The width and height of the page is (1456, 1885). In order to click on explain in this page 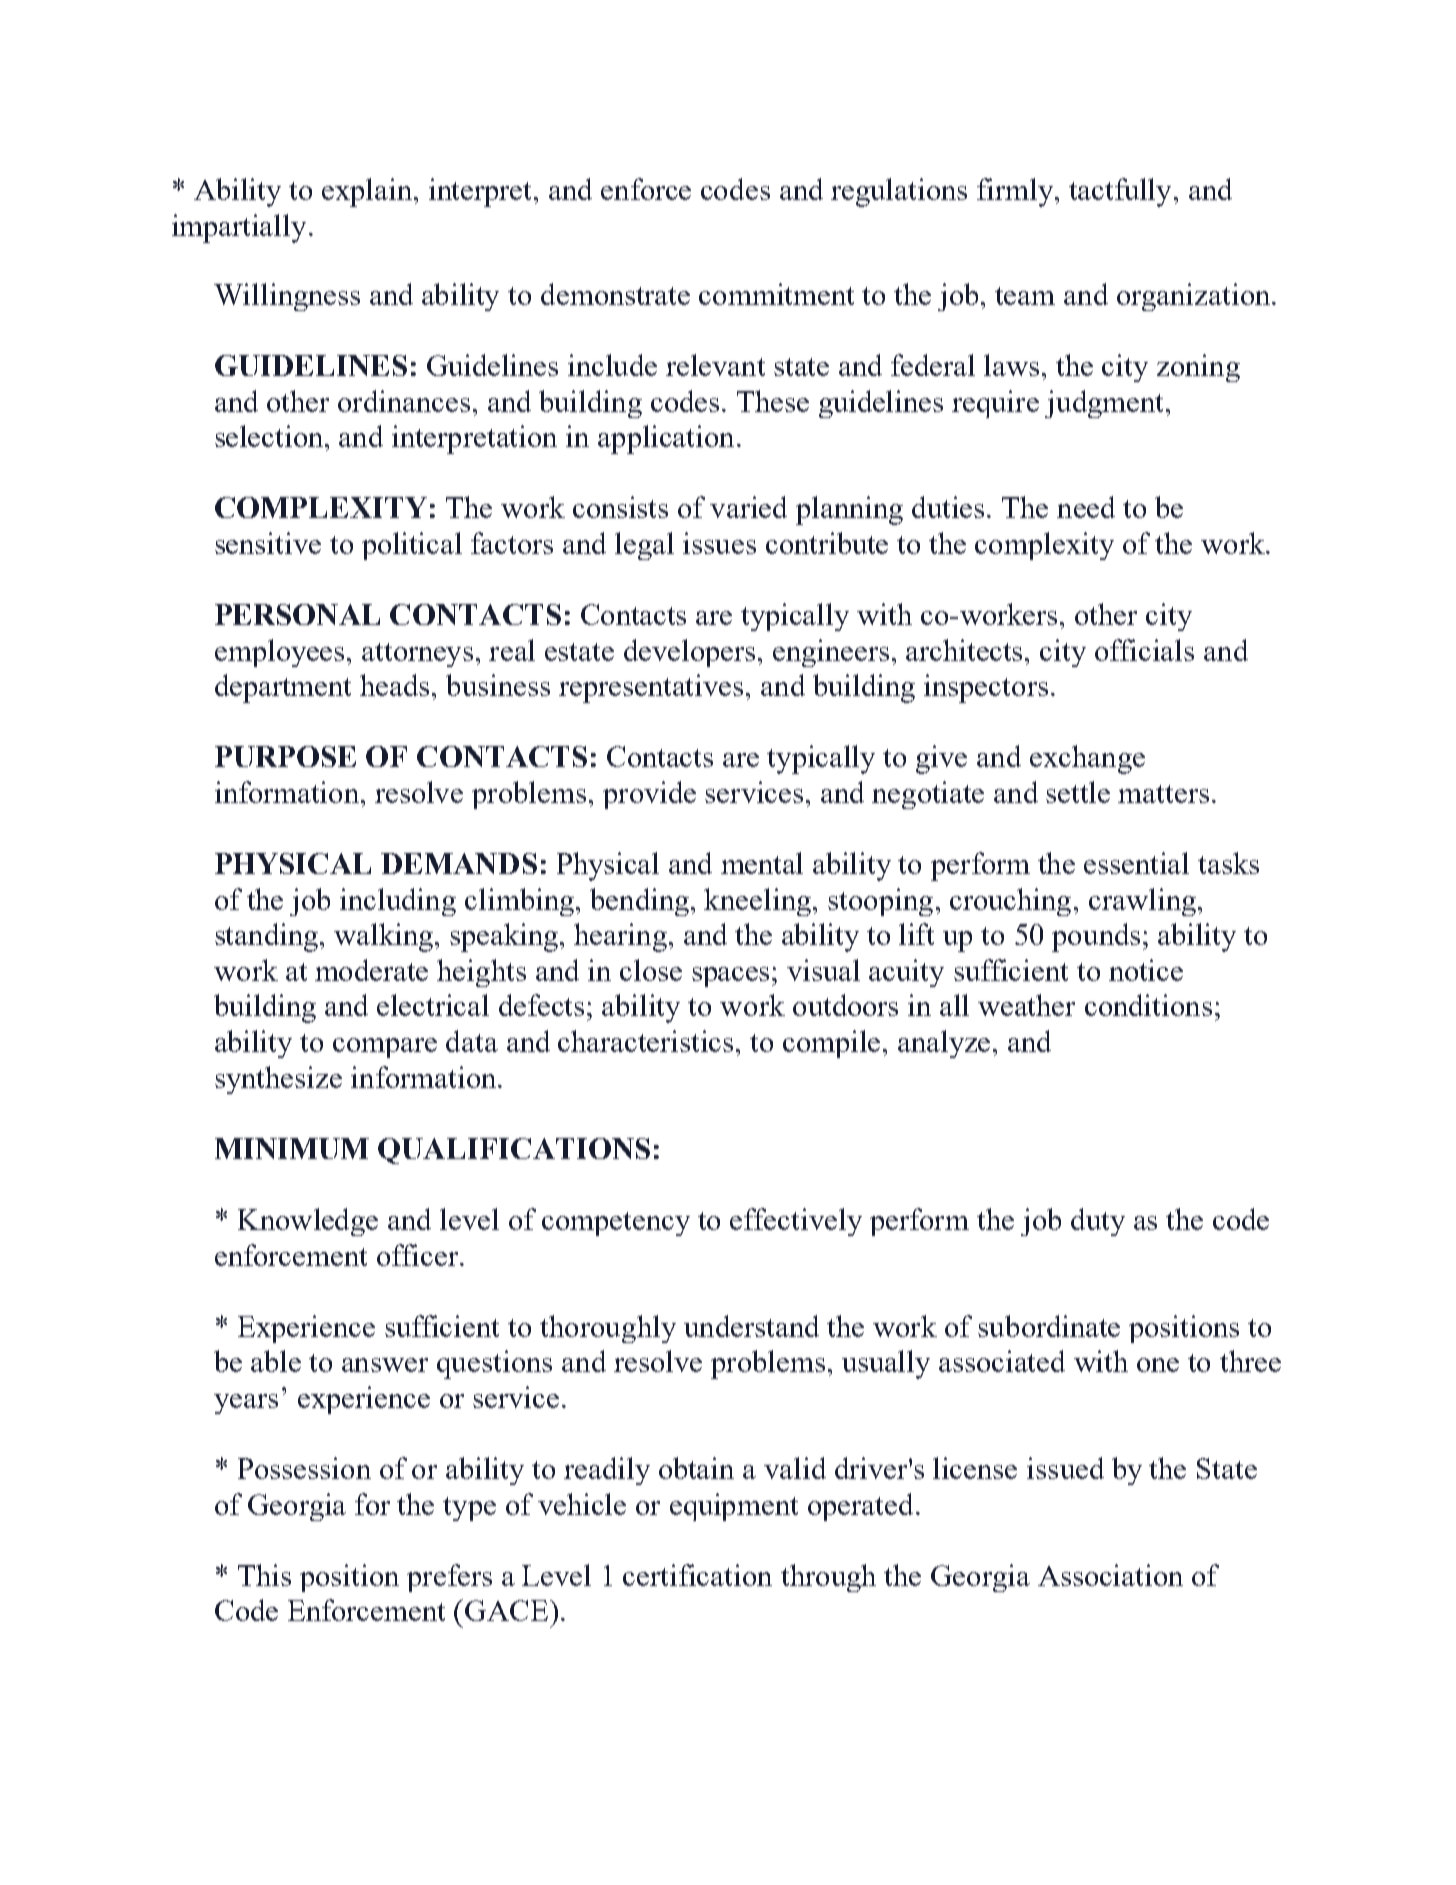, I will do `click(368, 192)`.
